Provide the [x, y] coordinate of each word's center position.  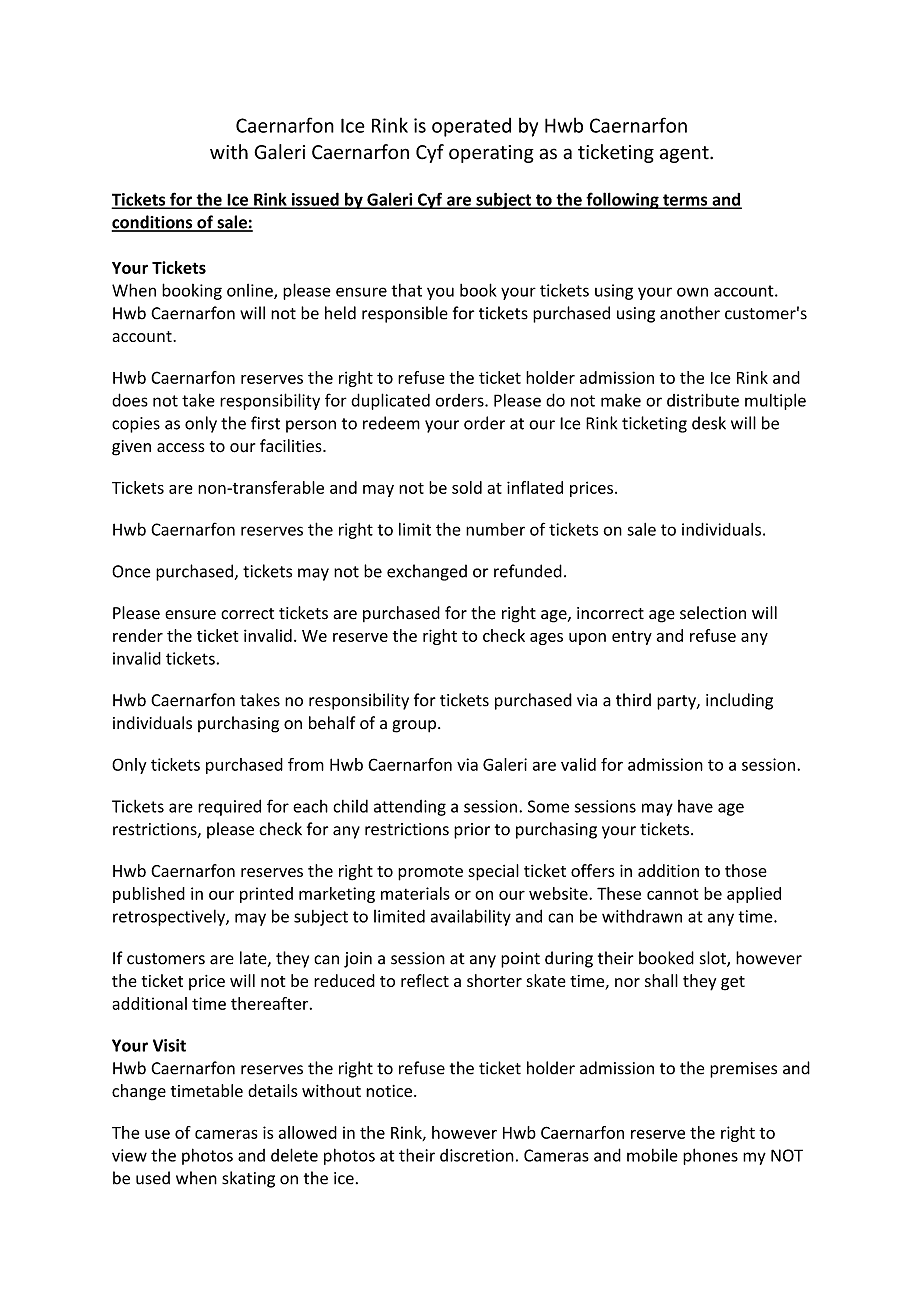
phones [710, 1156]
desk [709, 423]
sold [467, 487]
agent [685, 154]
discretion [477, 1155]
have [695, 806]
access [181, 447]
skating [248, 1179]
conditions [153, 223]
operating [491, 154]
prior [472, 831]
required [229, 807]
